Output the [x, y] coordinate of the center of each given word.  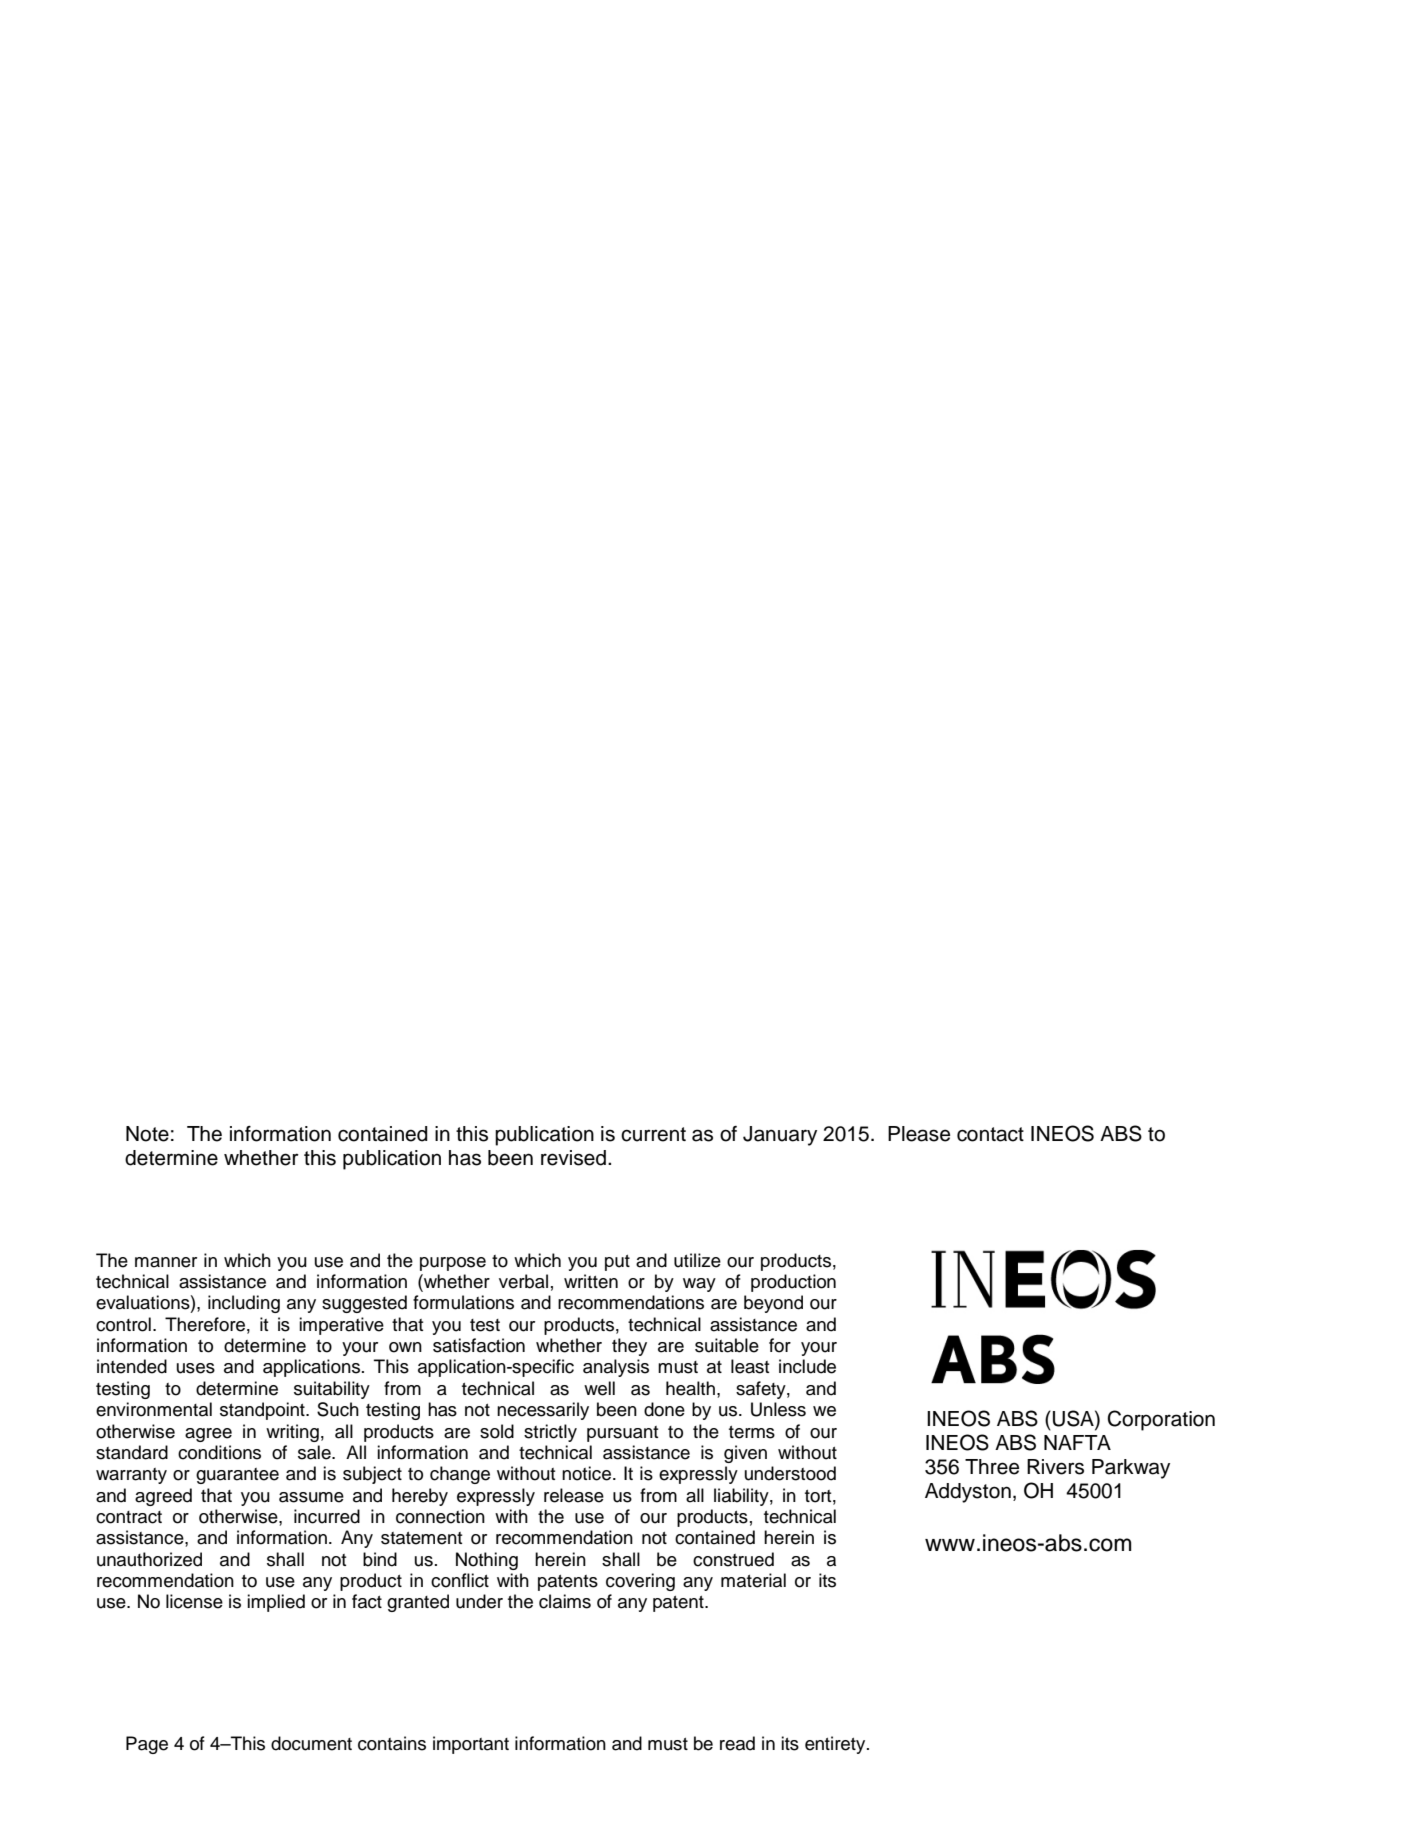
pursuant [622, 1434]
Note [147, 1134]
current [653, 1134]
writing [292, 1433]
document [311, 1743]
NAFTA [1077, 1442]
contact [990, 1134]
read [737, 1743]
